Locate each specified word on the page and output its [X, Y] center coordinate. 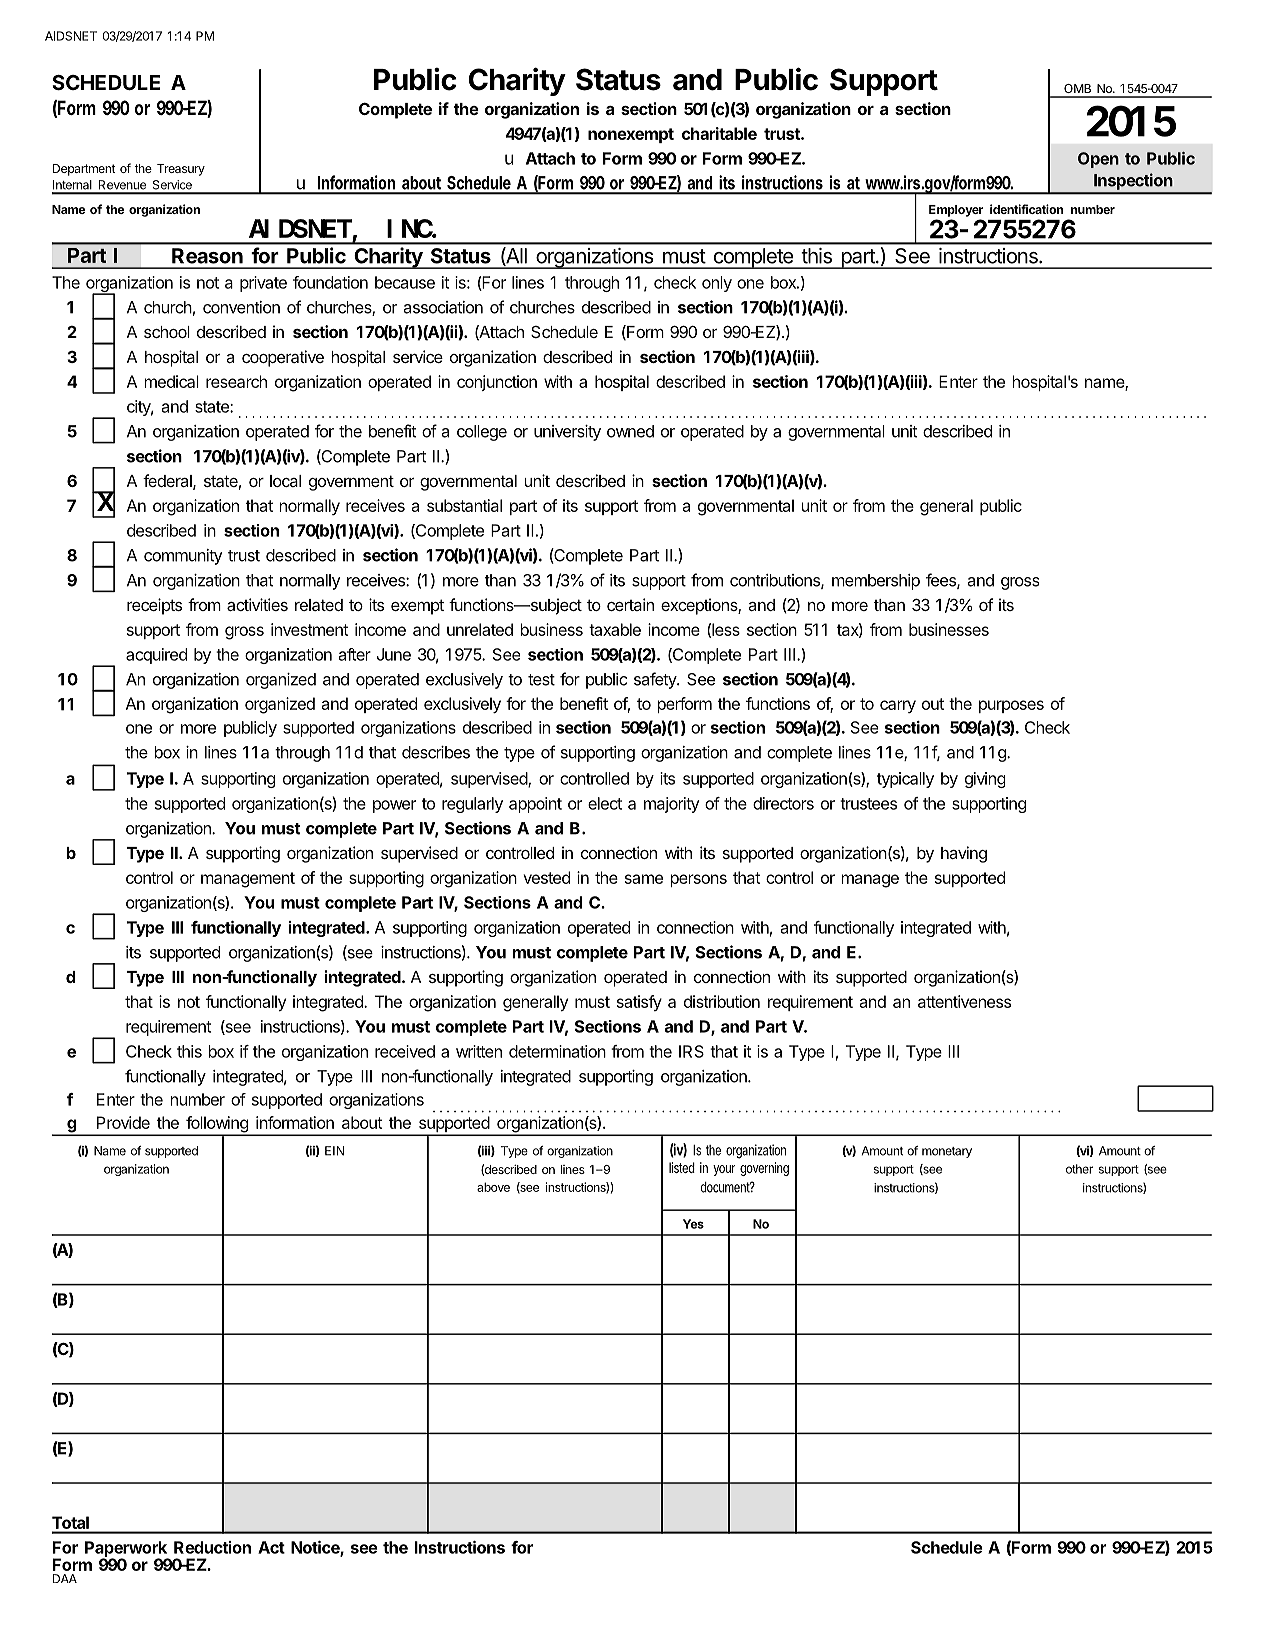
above [493, 1187]
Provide [123, 1122]
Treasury [181, 170]
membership [876, 582]
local [285, 481]
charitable [719, 133]
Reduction [212, 1547]
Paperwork [127, 1550]
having [964, 854]
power [394, 806]
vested [546, 877]
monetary [947, 1152]
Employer [956, 211]
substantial [464, 505]
